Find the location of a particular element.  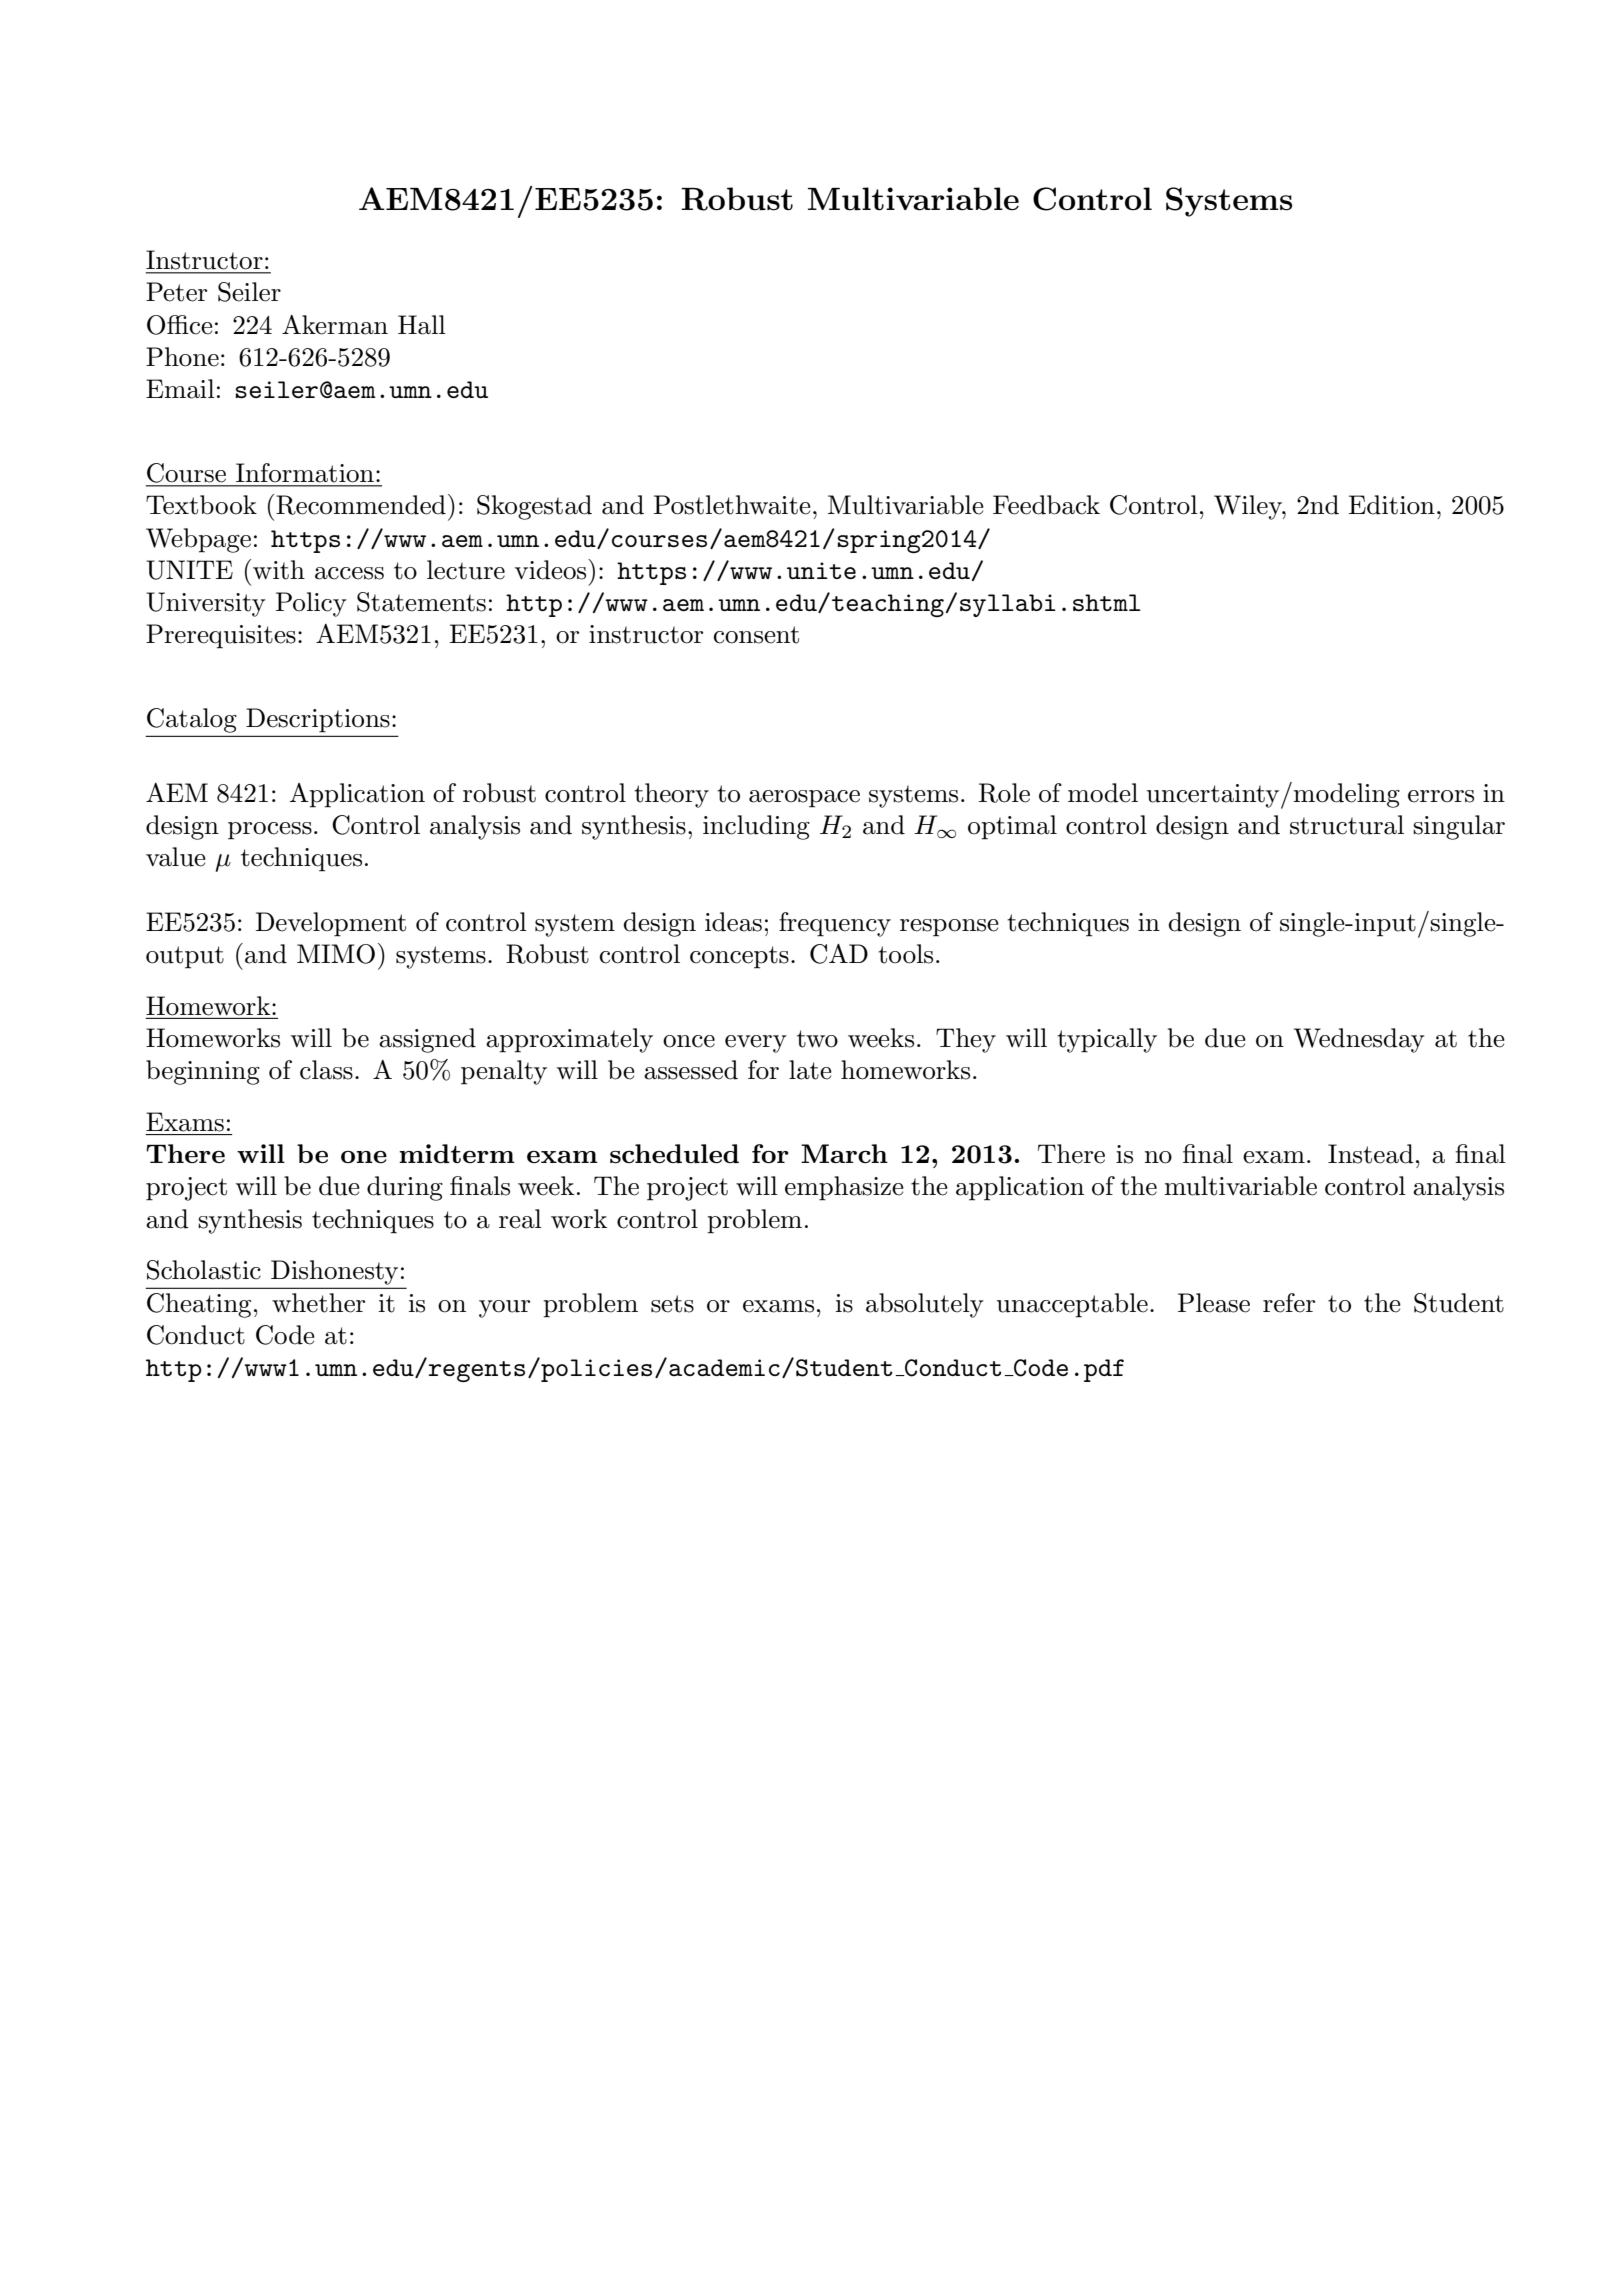

structural is located at coordinates (1347, 825).
